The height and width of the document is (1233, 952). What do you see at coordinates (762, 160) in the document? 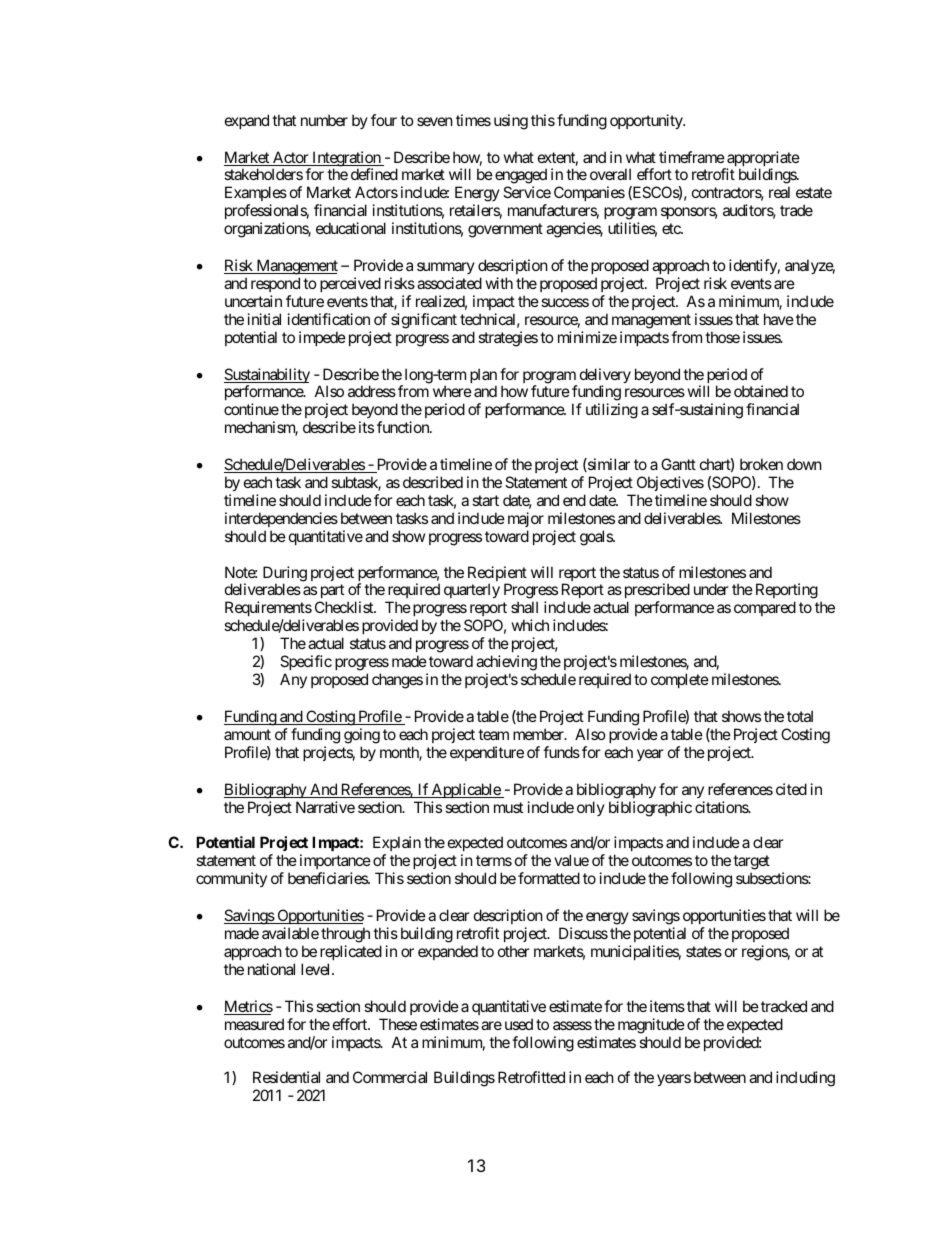
I see `appropriate` at bounding box center [762, 160].
